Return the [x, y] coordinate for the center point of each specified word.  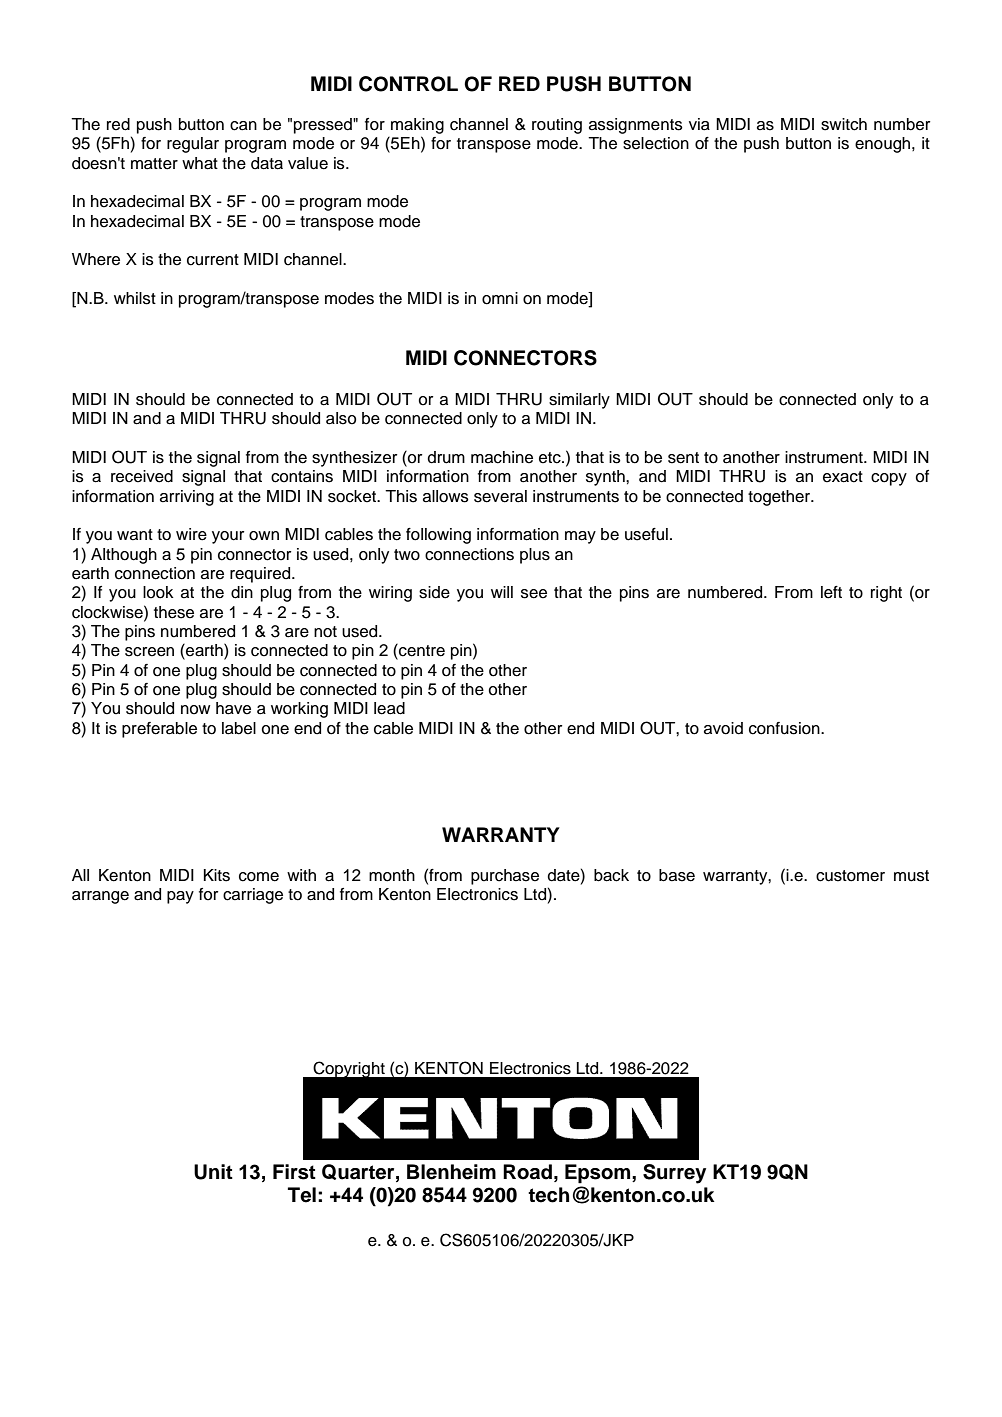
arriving [187, 498]
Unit [213, 1172]
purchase [505, 877]
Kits [217, 875]
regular [193, 145]
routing [557, 126]
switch [844, 124]
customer [850, 876]
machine [502, 457]
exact [843, 477]
